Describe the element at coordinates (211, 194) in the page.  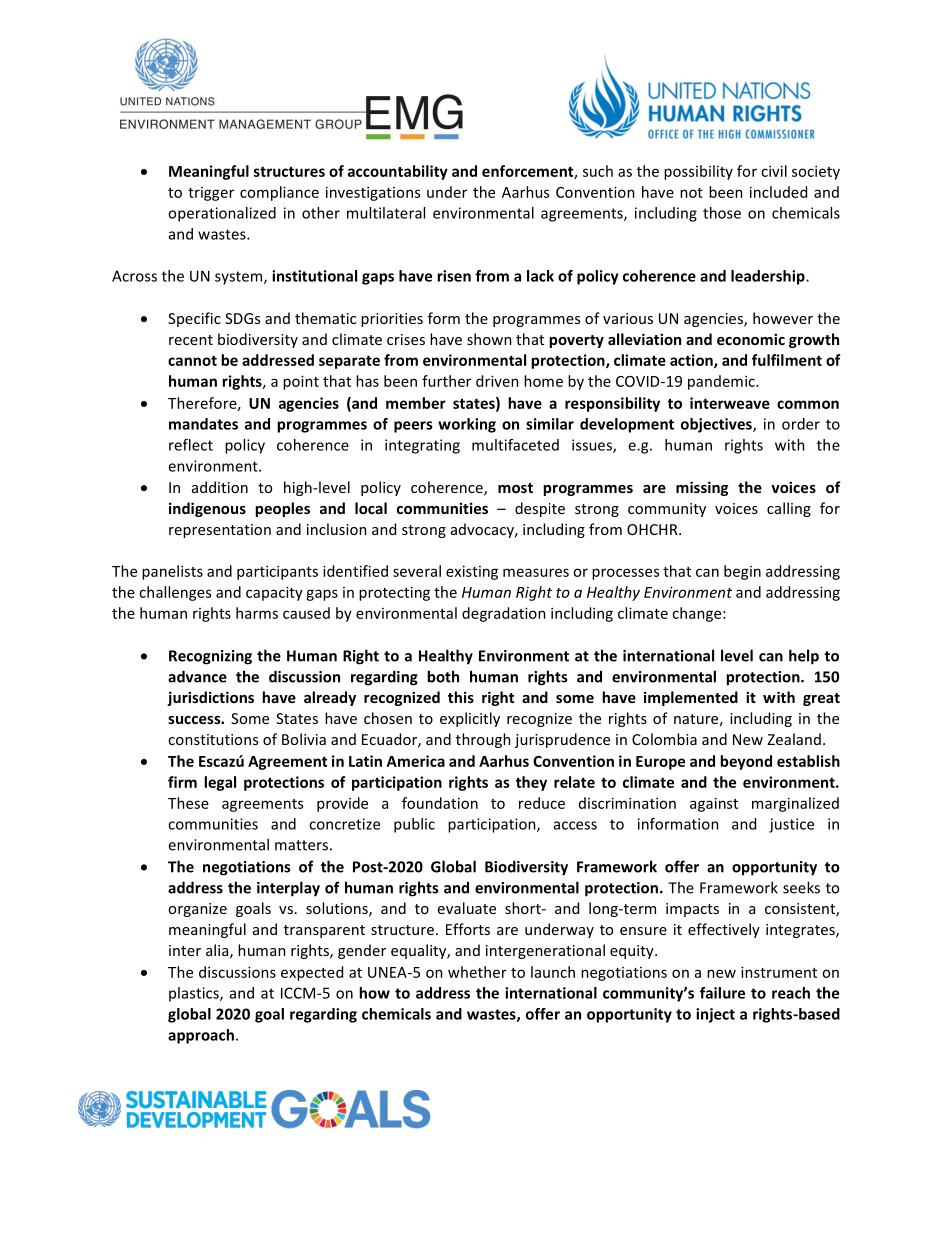
I see `trigger` at that location.
